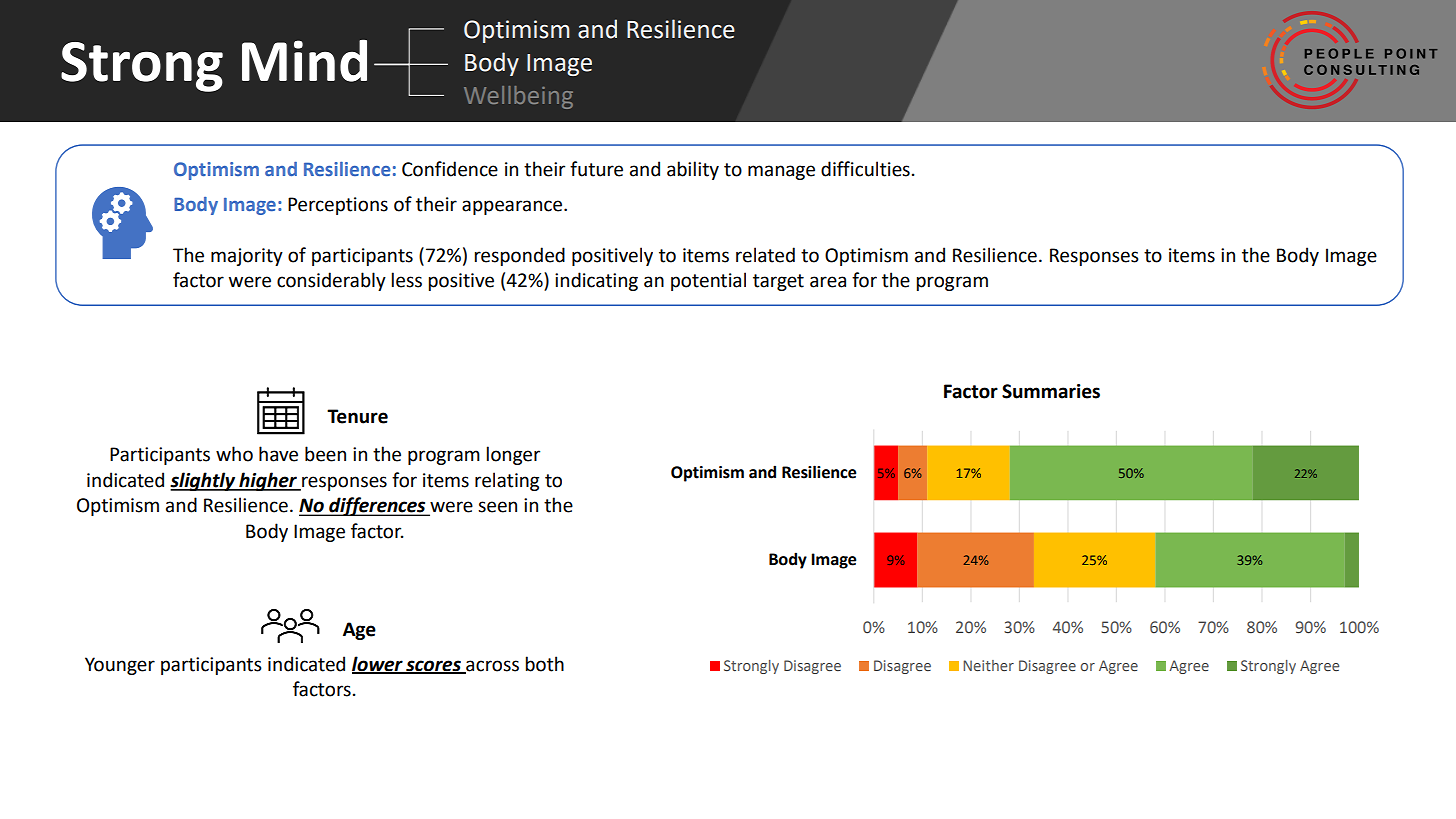 This image has width=1456, height=819. I want to click on Mind, so click(304, 61).
